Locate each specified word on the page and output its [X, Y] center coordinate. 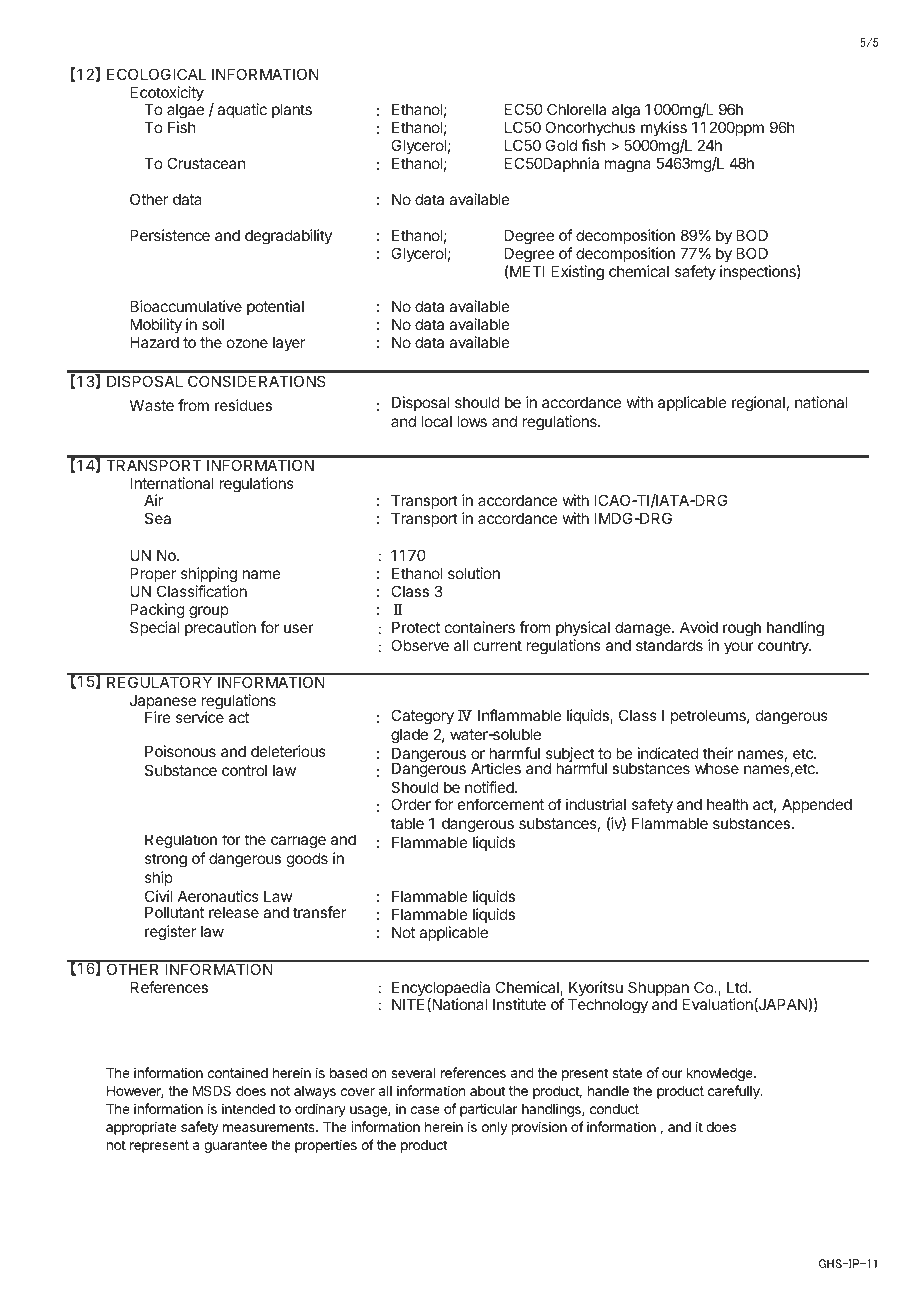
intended [248, 1108]
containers [480, 627]
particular [489, 1110]
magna [628, 166]
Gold [561, 145]
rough [742, 629]
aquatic [242, 110]
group [209, 612]
